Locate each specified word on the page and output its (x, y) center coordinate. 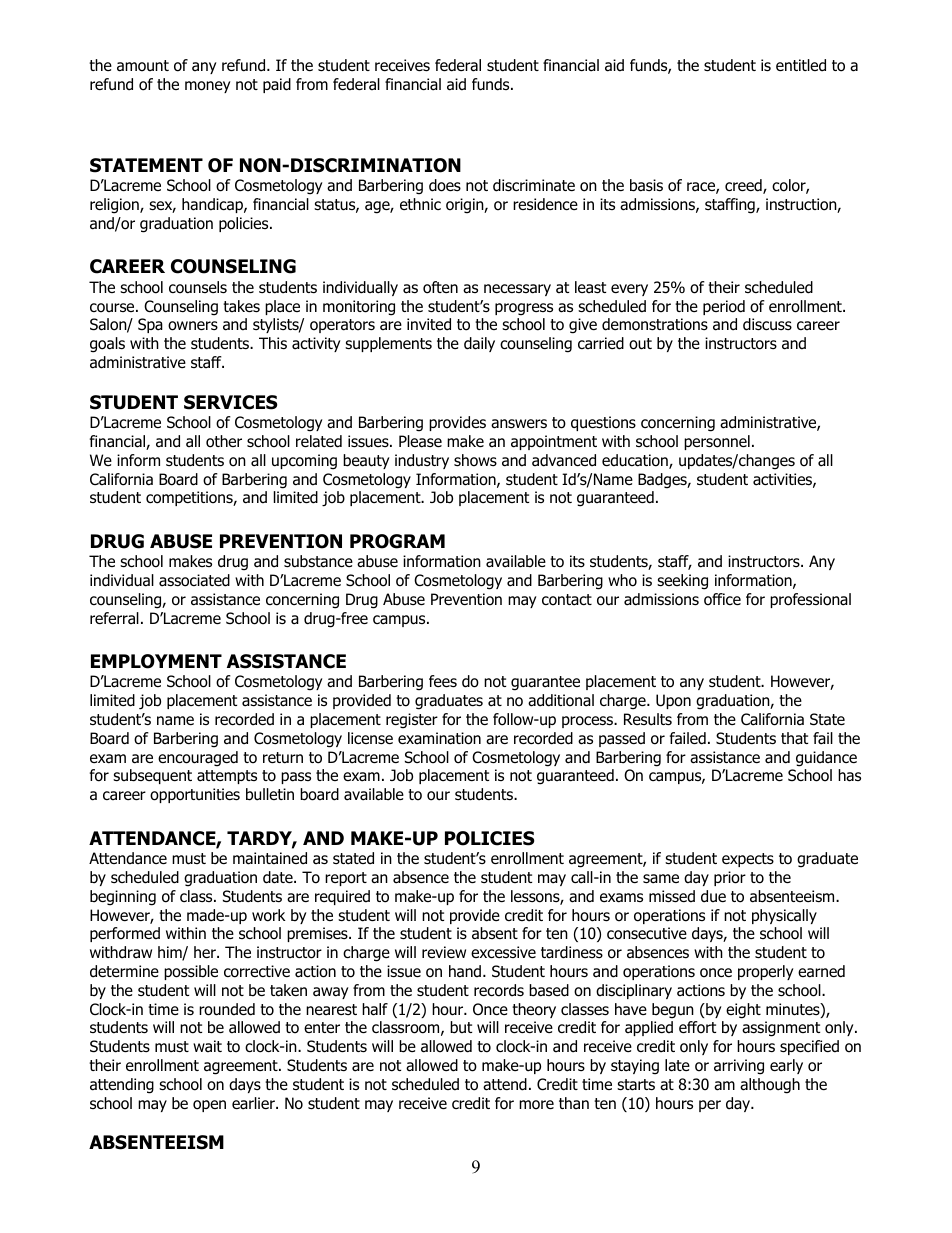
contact (567, 600)
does (445, 185)
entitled (801, 65)
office (722, 599)
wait (207, 1046)
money (207, 87)
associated (194, 580)
